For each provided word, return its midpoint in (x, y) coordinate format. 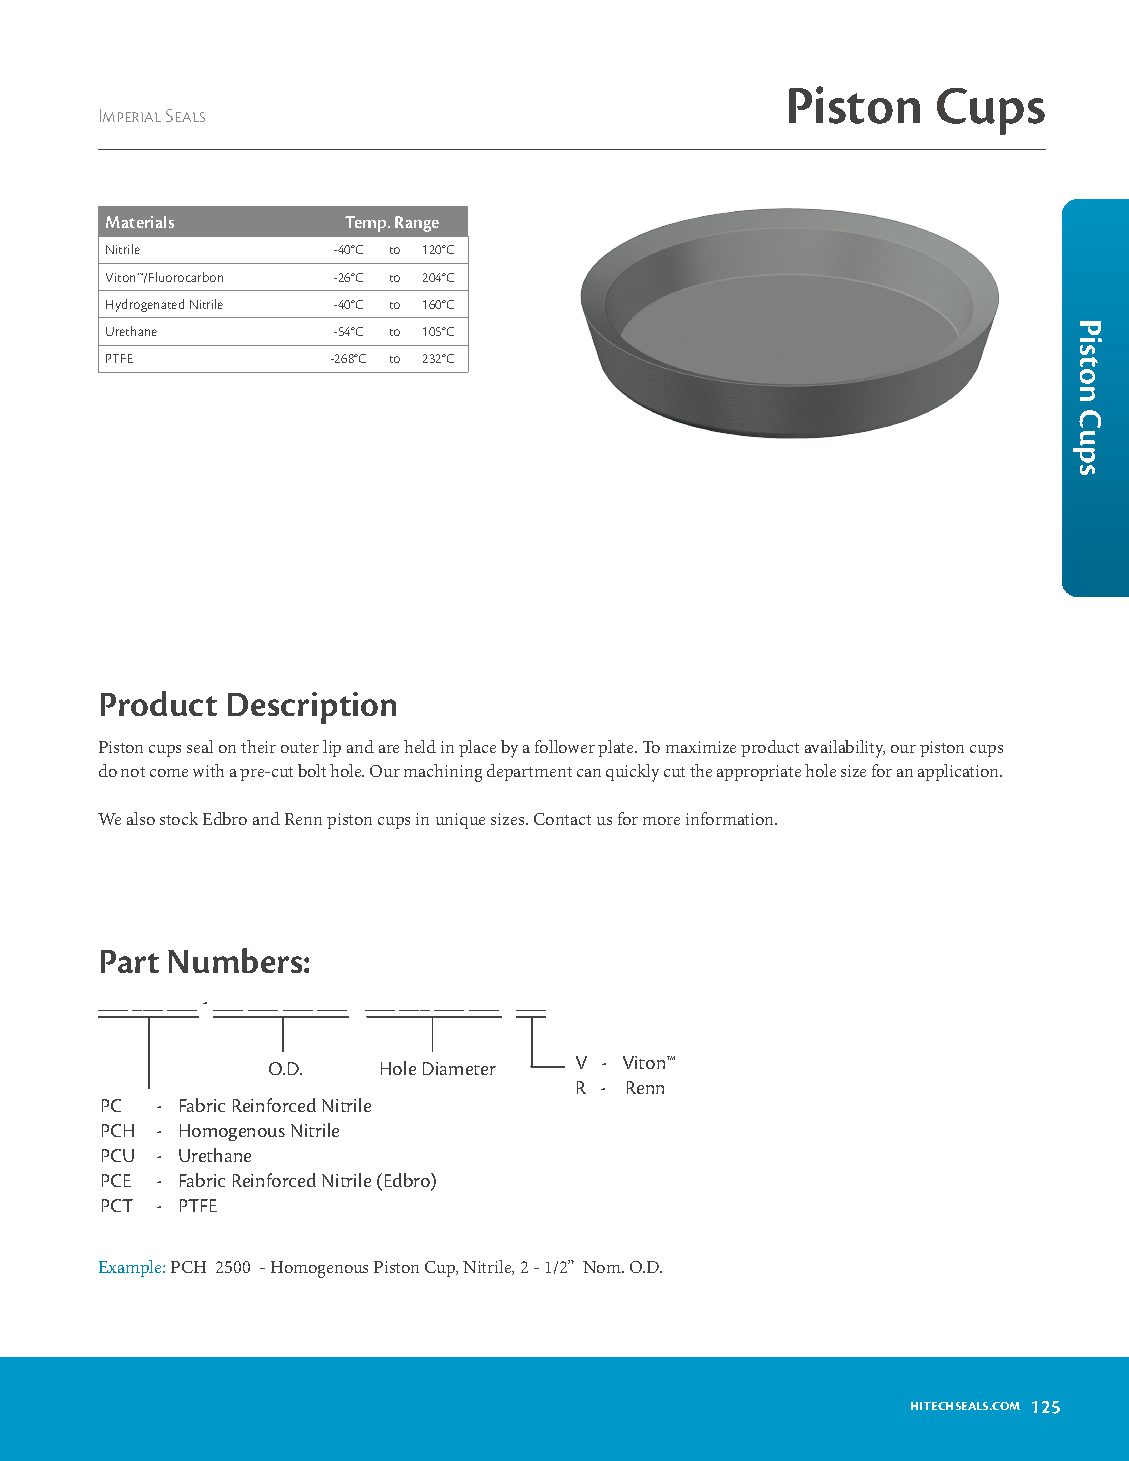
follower (565, 746)
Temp (367, 224)
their (258, 746)
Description (312, 708)
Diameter (459, 1068)
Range (417, 224)
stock (179, 818)
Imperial (130, 115)
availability (845, 749)
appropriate (759, 773)
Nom (603, 1267)
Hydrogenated (145, 305)
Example (131, 1268)
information (731, 818)
